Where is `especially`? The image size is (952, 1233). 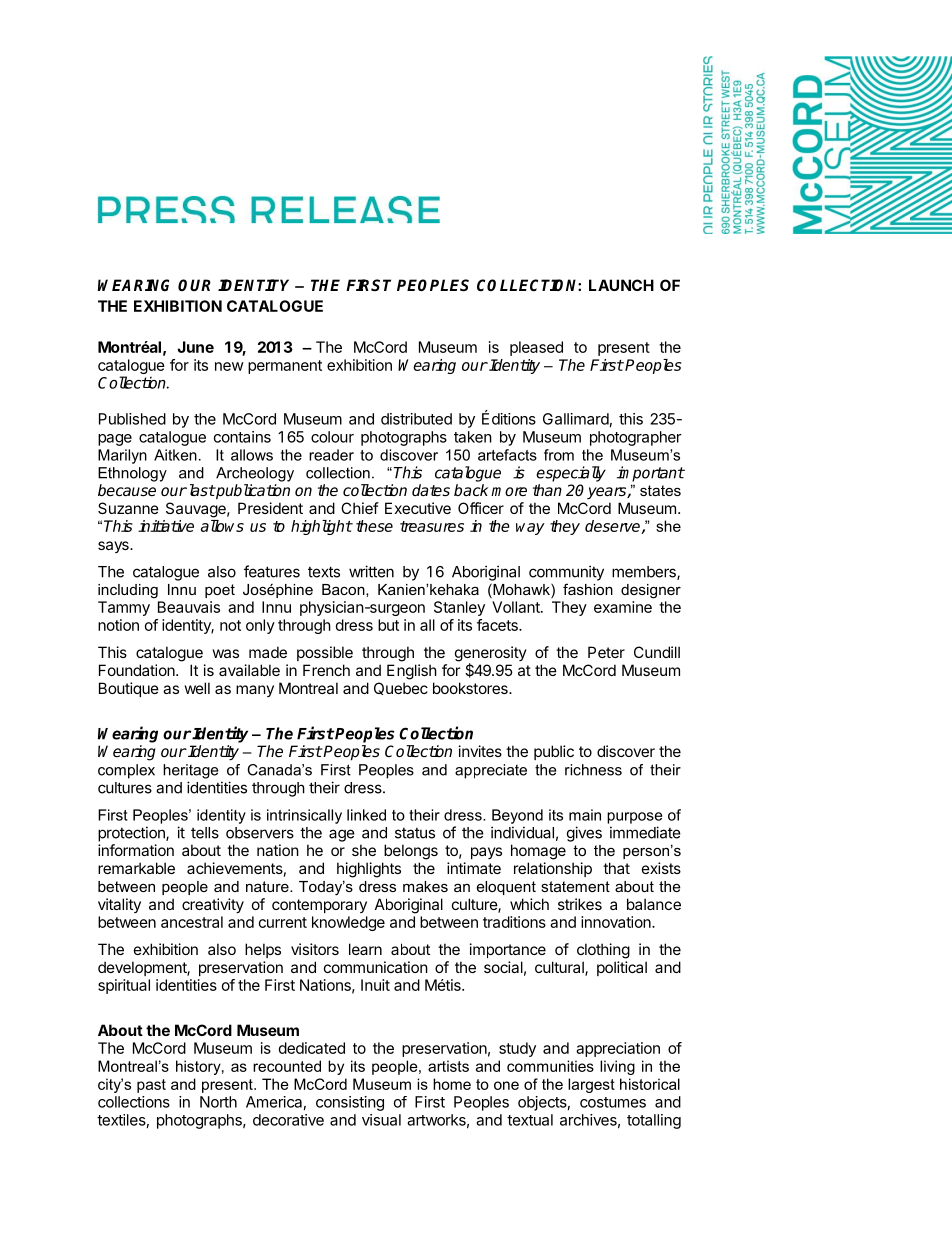 especially is located at coordinates (571, 474).
